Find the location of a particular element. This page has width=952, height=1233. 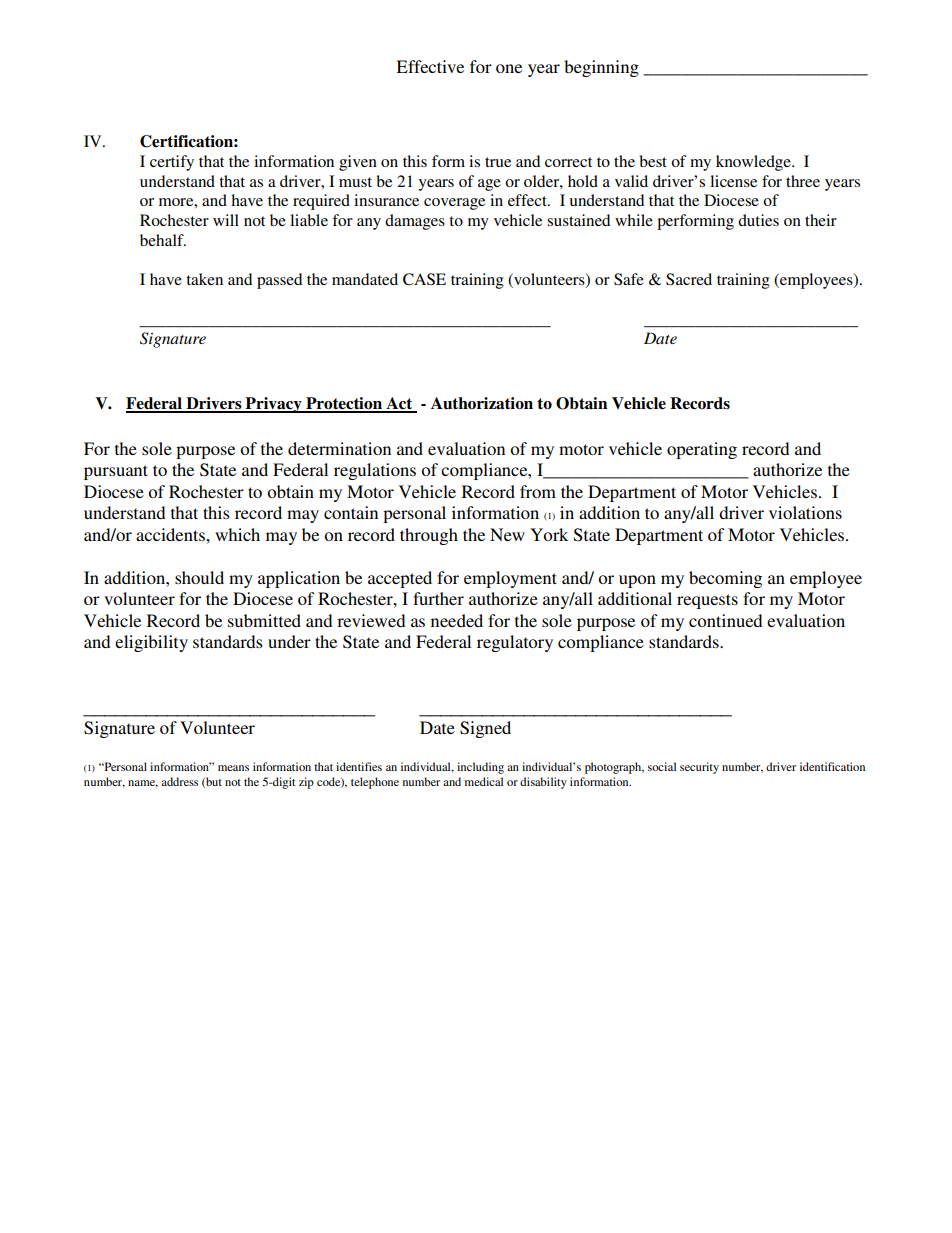

certify is located at coordinates (172, 163).
